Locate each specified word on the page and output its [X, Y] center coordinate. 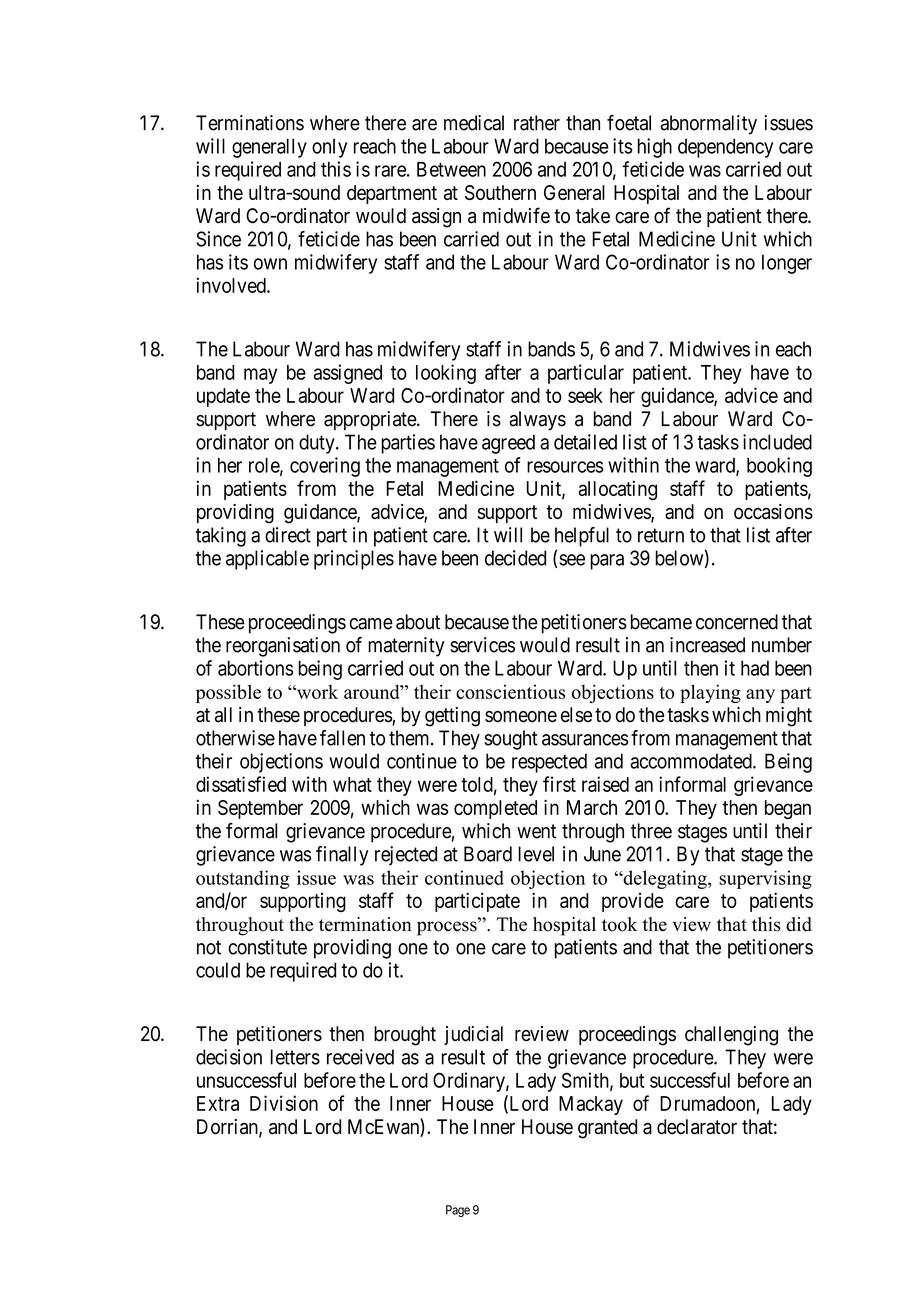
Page [458, 1211]
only [329, 148]
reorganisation [283, 647]
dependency [725, 148]
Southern [500, 192]
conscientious [510, 692]
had [755, 668]
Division [284, 1103]
